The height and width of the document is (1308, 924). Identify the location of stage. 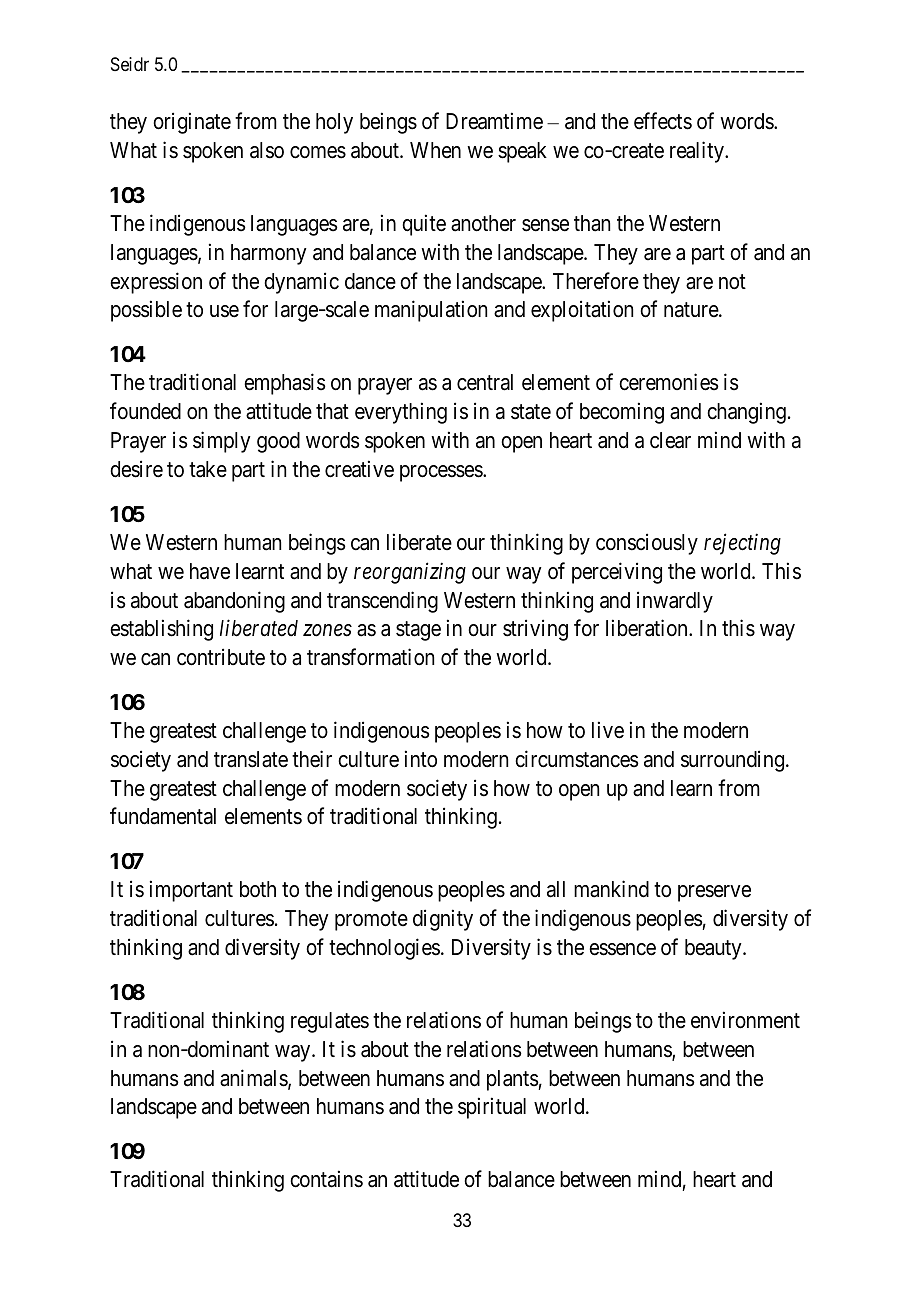
(418, 631).
